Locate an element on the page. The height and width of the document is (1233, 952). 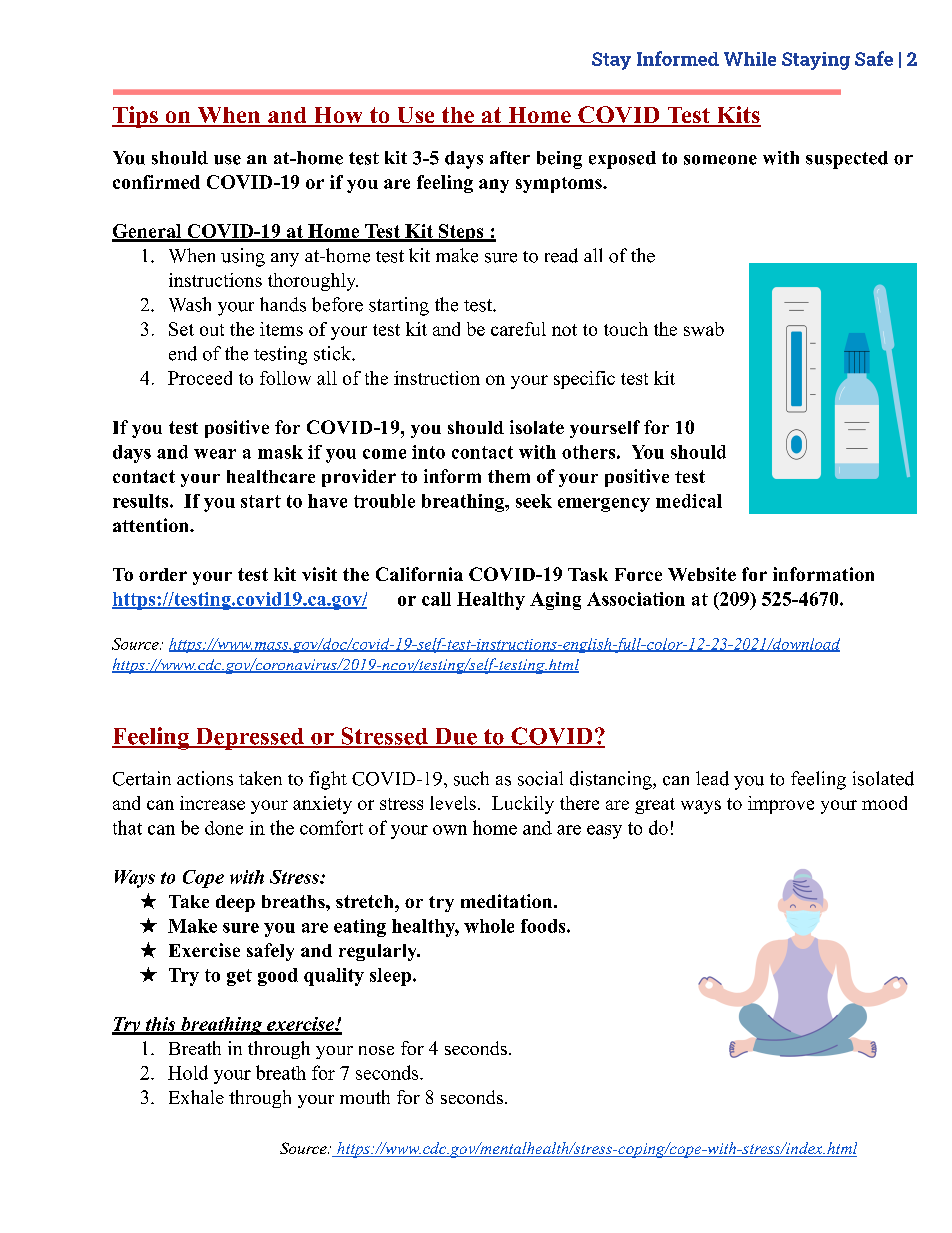
nose is located at coordinates (376, 1050).
